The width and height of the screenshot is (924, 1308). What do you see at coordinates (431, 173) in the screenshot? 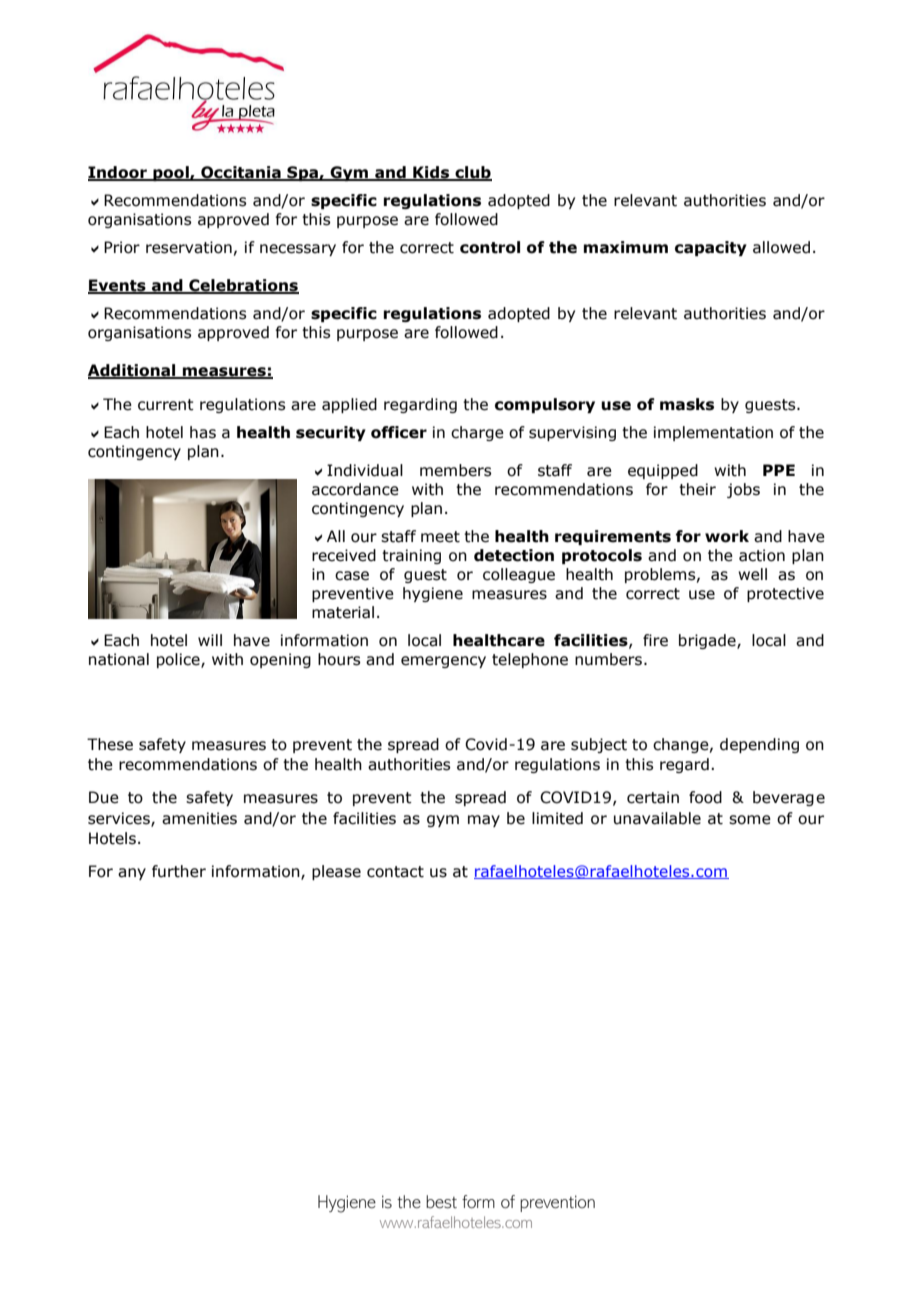
I see `Kids` at bounding box center [431, 173].
